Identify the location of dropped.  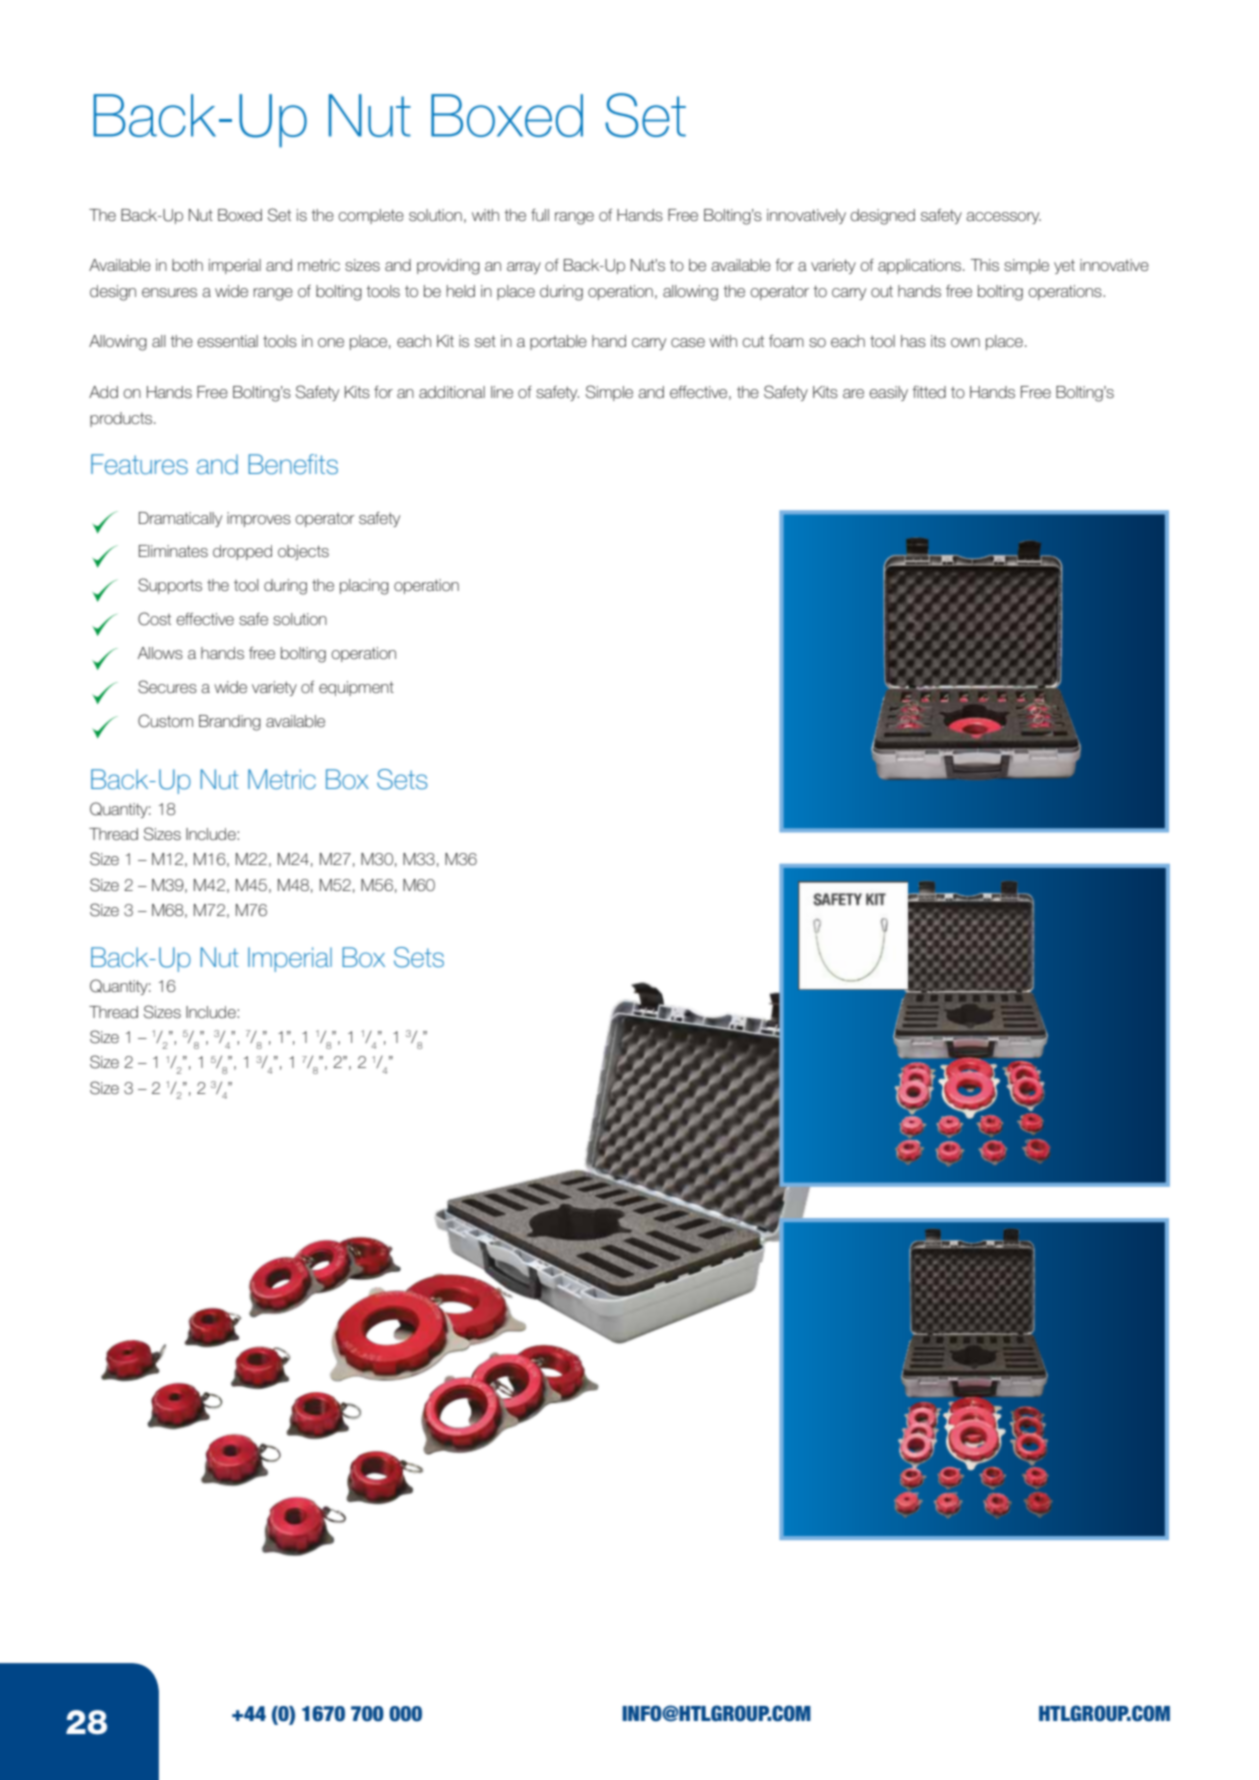
(242, 552).
